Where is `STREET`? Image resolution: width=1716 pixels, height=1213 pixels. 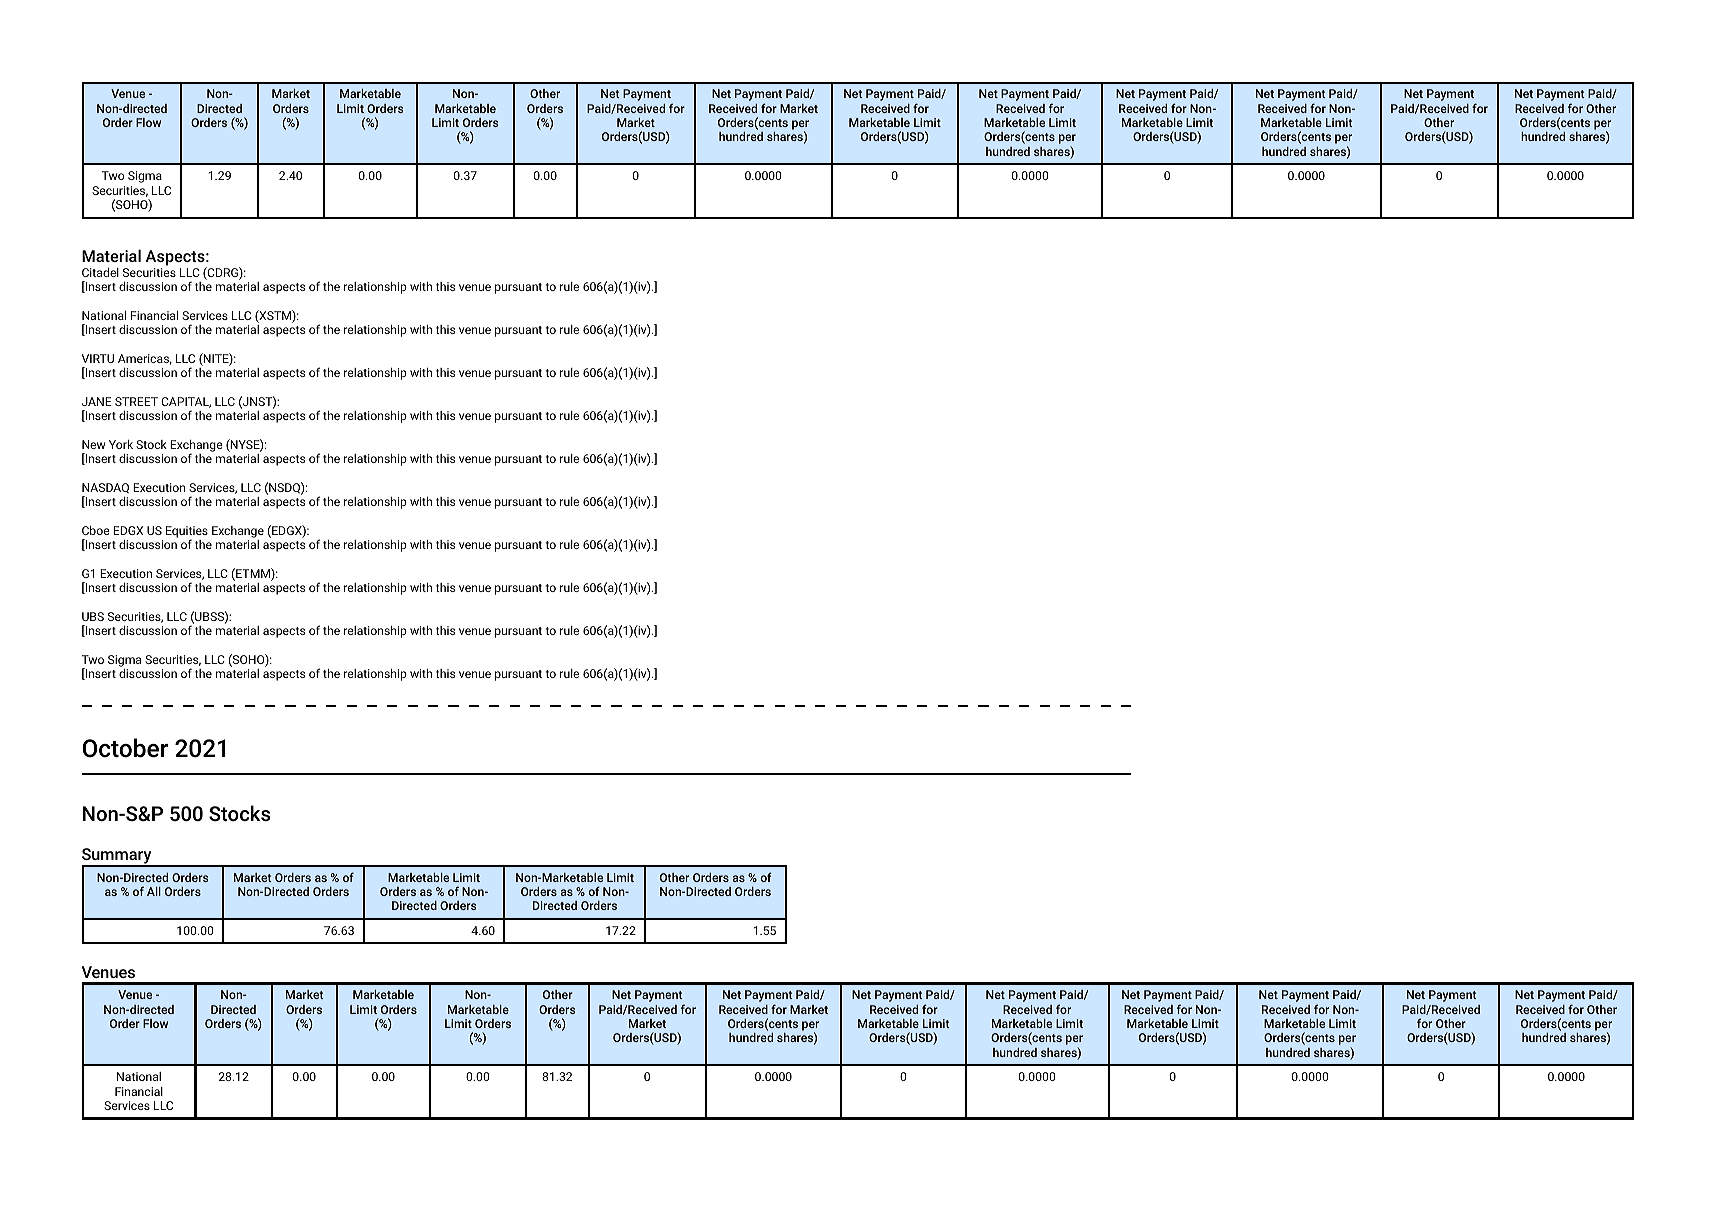 STREET is located at coordinates (136, 401).
